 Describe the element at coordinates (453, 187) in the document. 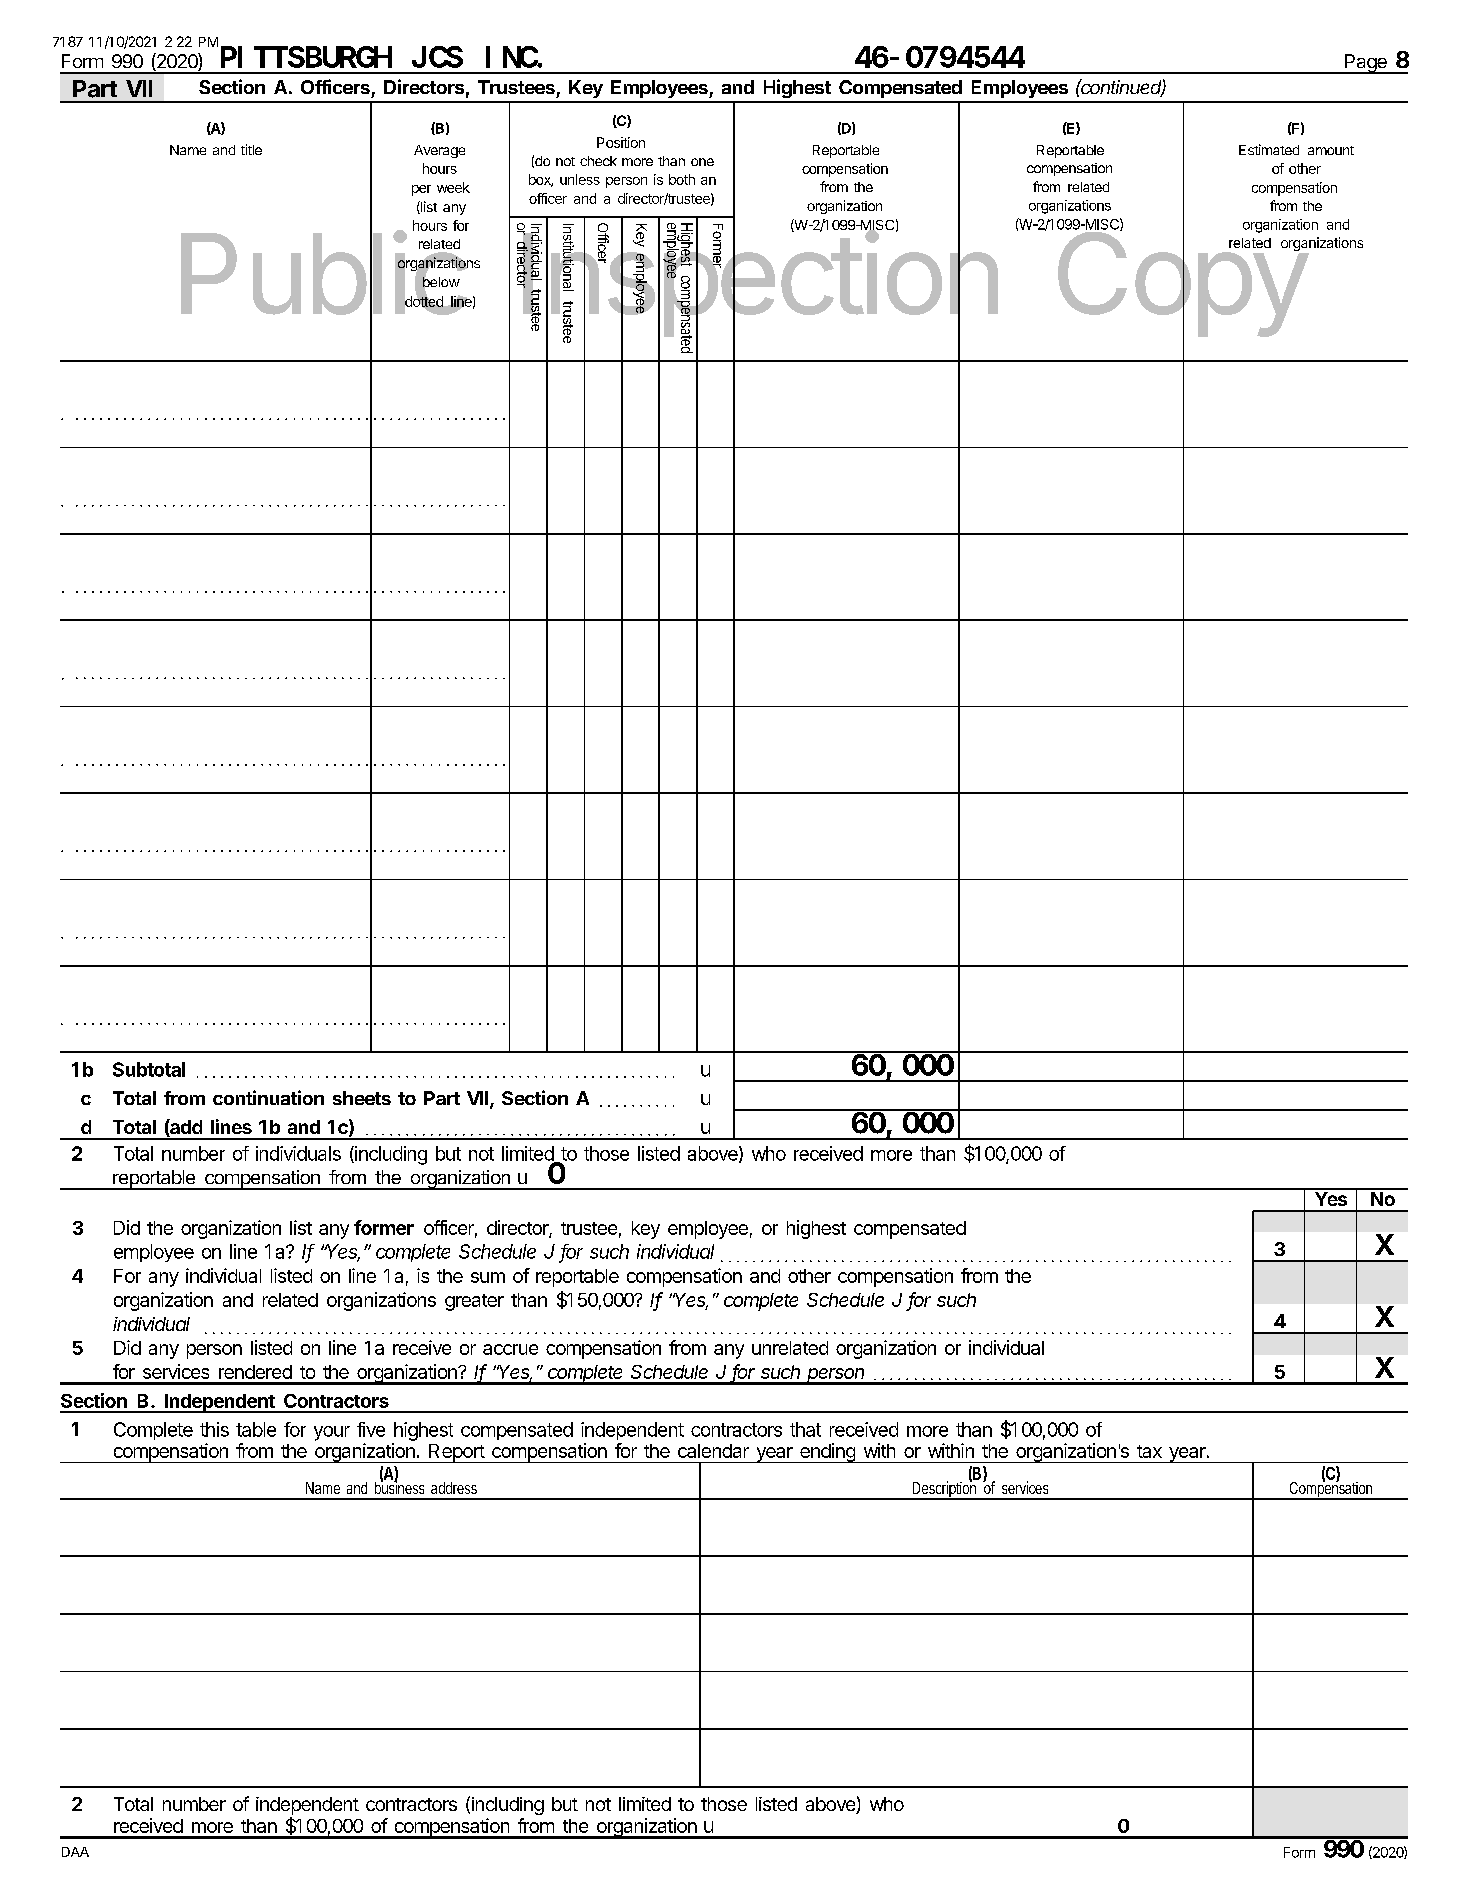

I see `week` at that location.
